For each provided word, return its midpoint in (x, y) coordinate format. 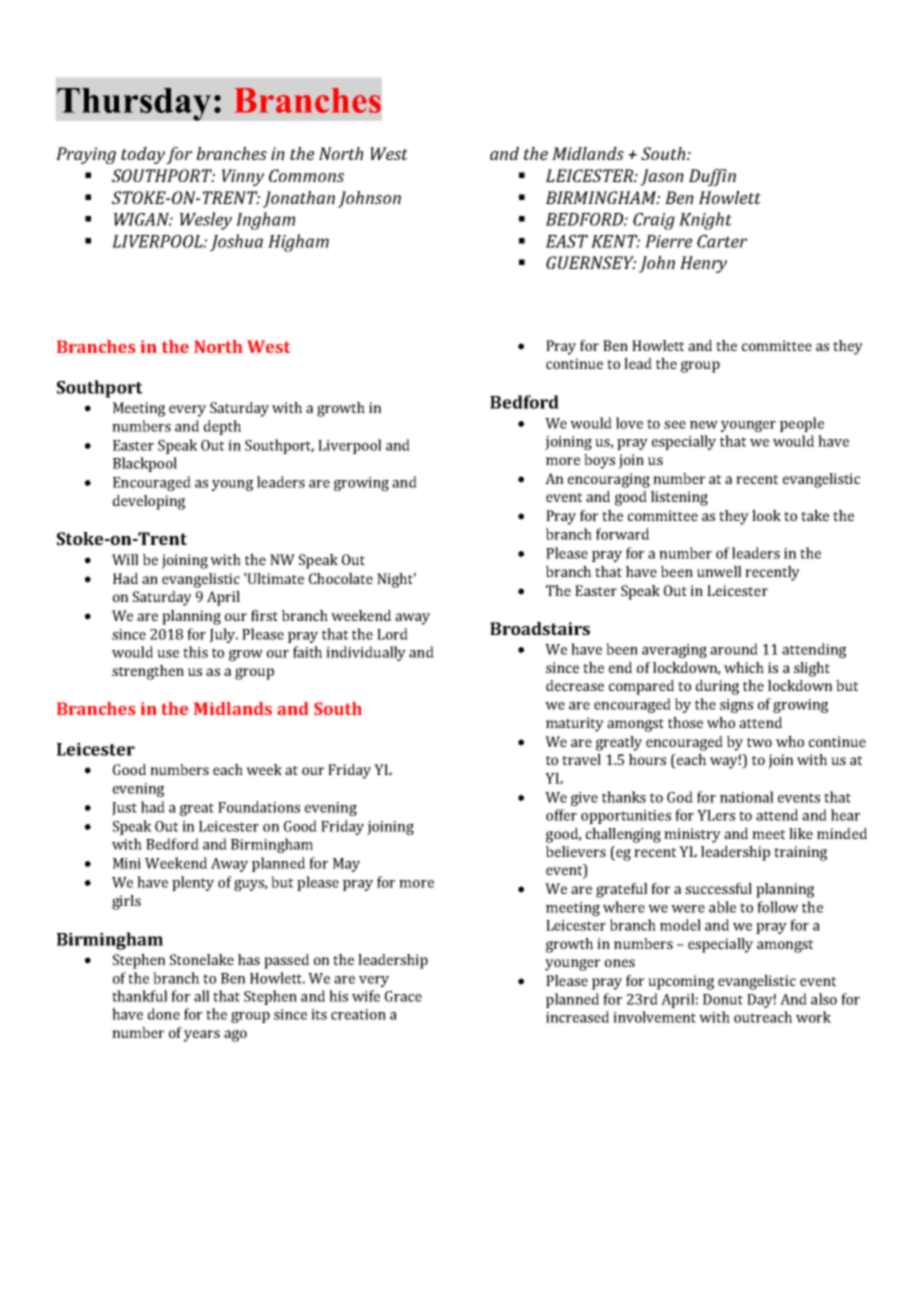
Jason (662, 177)
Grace (403, 996)
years (202, 1036)
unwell (719, 571)
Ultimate (275, 578)
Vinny (243, 177)
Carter (722, 241)
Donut (723, 999)
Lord (392, 634)
